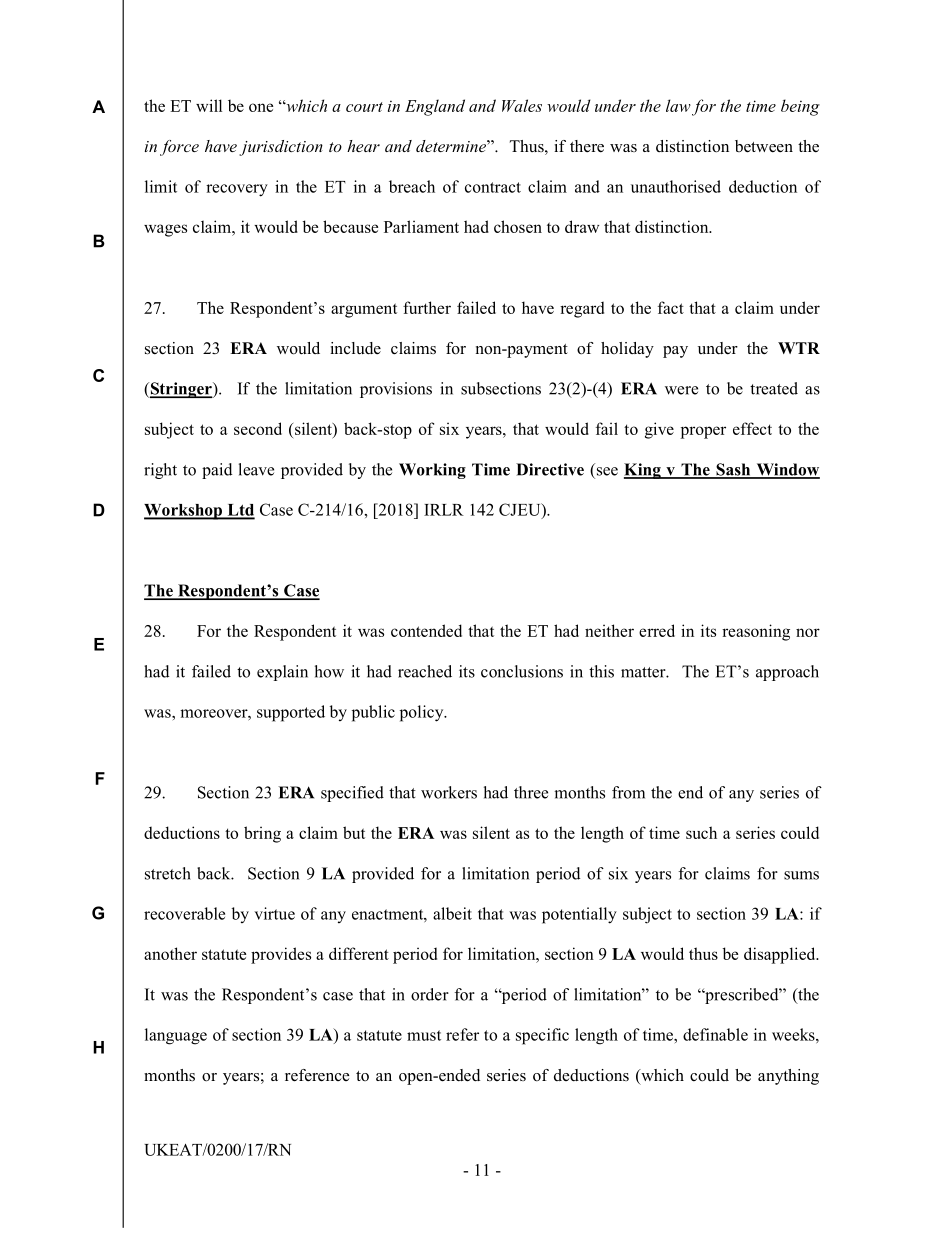 This image has width=952, height=1233. I want to click on Wales, so click(522, 105).
